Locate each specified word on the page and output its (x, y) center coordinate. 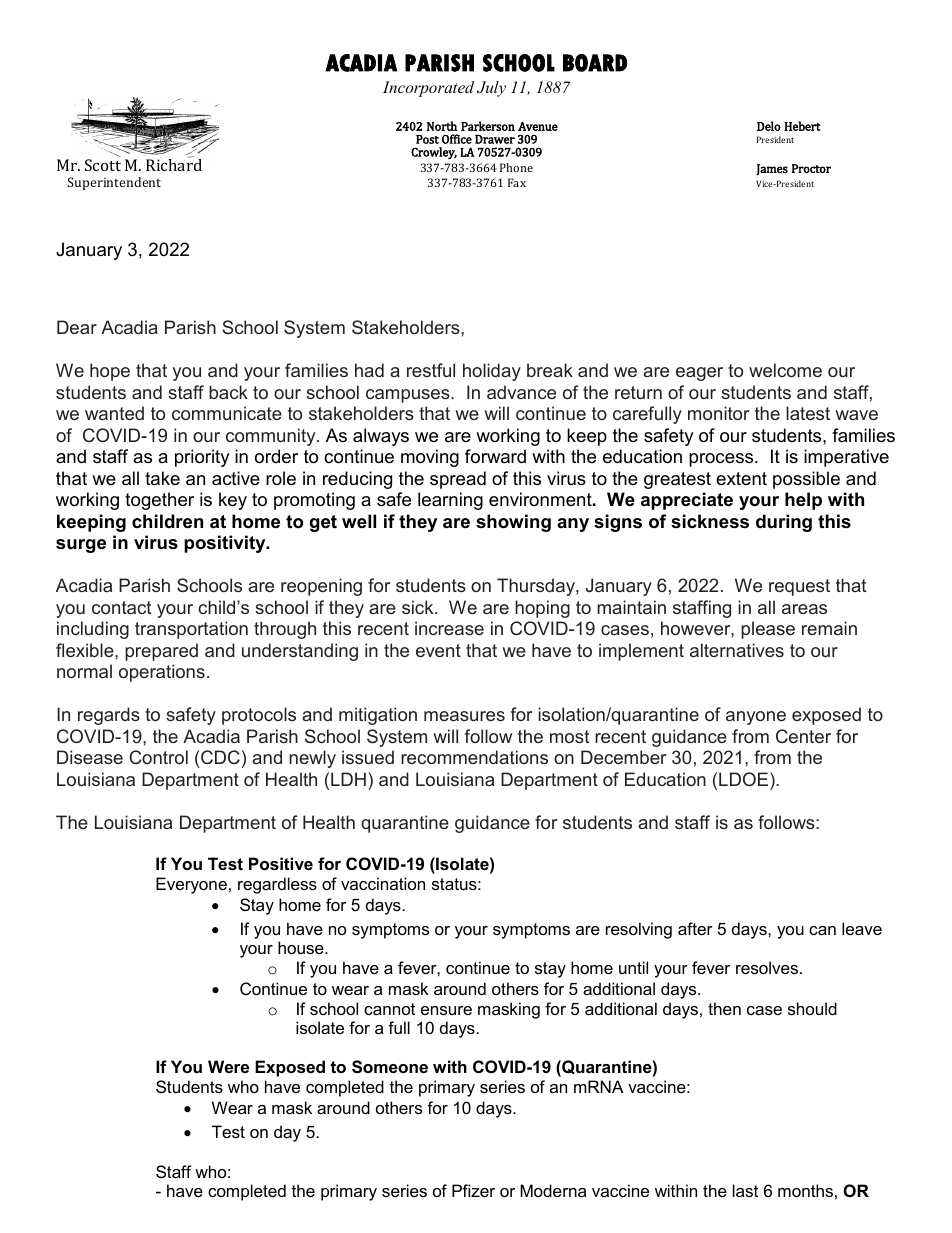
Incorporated (428, 89)
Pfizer (473, 1190)
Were (228, 1066)
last (745, 1190)
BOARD (595, 63)
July (491, 89)
